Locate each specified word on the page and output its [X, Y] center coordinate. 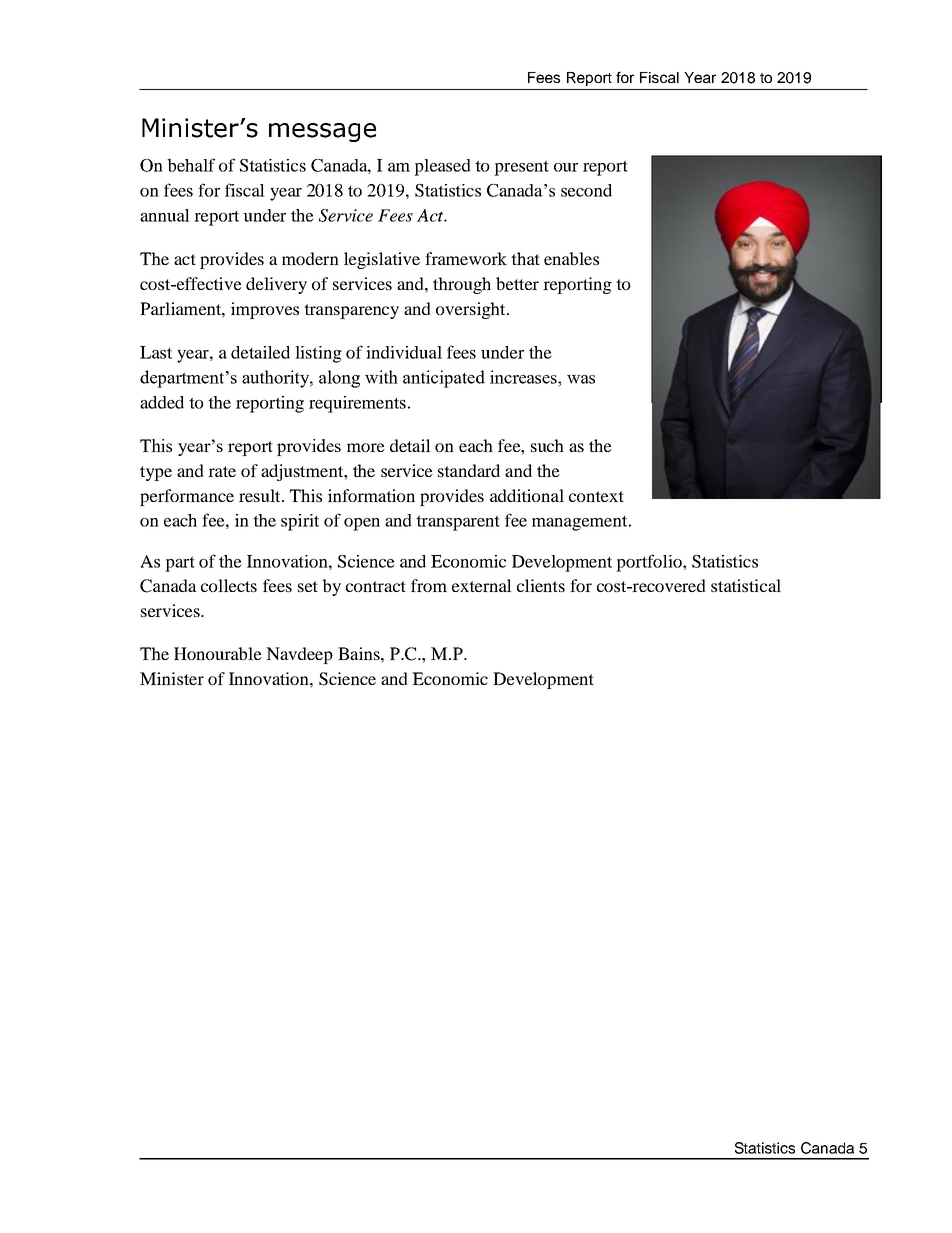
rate [222, 471]
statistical [746, 585]
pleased [442, 167]
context [596, 496]
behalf [191, 165]
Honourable [218, 653]
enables [571, 258]
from [429, 585]
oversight [472, 310]
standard [469, 470]
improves [265, 310]
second [586, 190]
